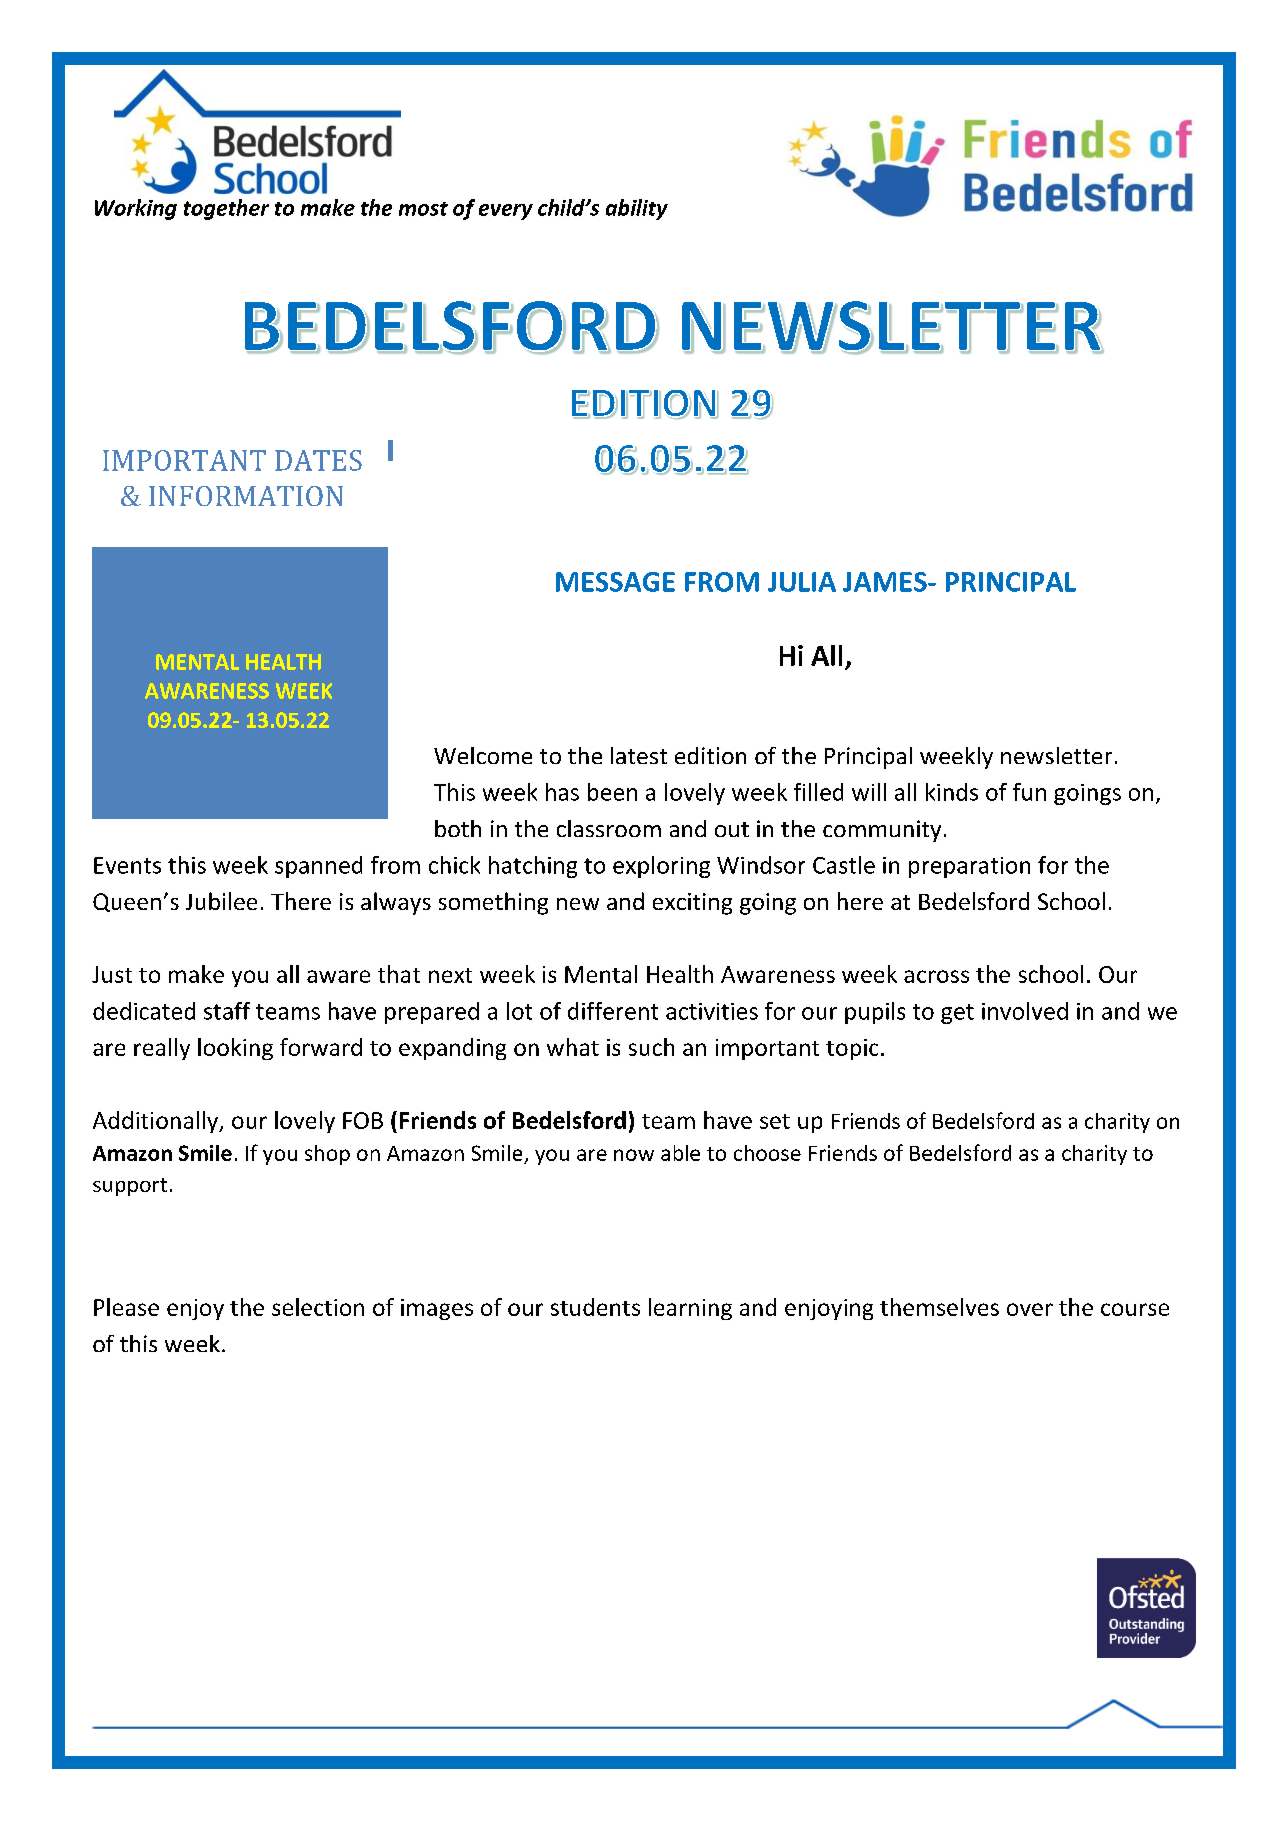  I want to click on students, so click(595, 1307).
